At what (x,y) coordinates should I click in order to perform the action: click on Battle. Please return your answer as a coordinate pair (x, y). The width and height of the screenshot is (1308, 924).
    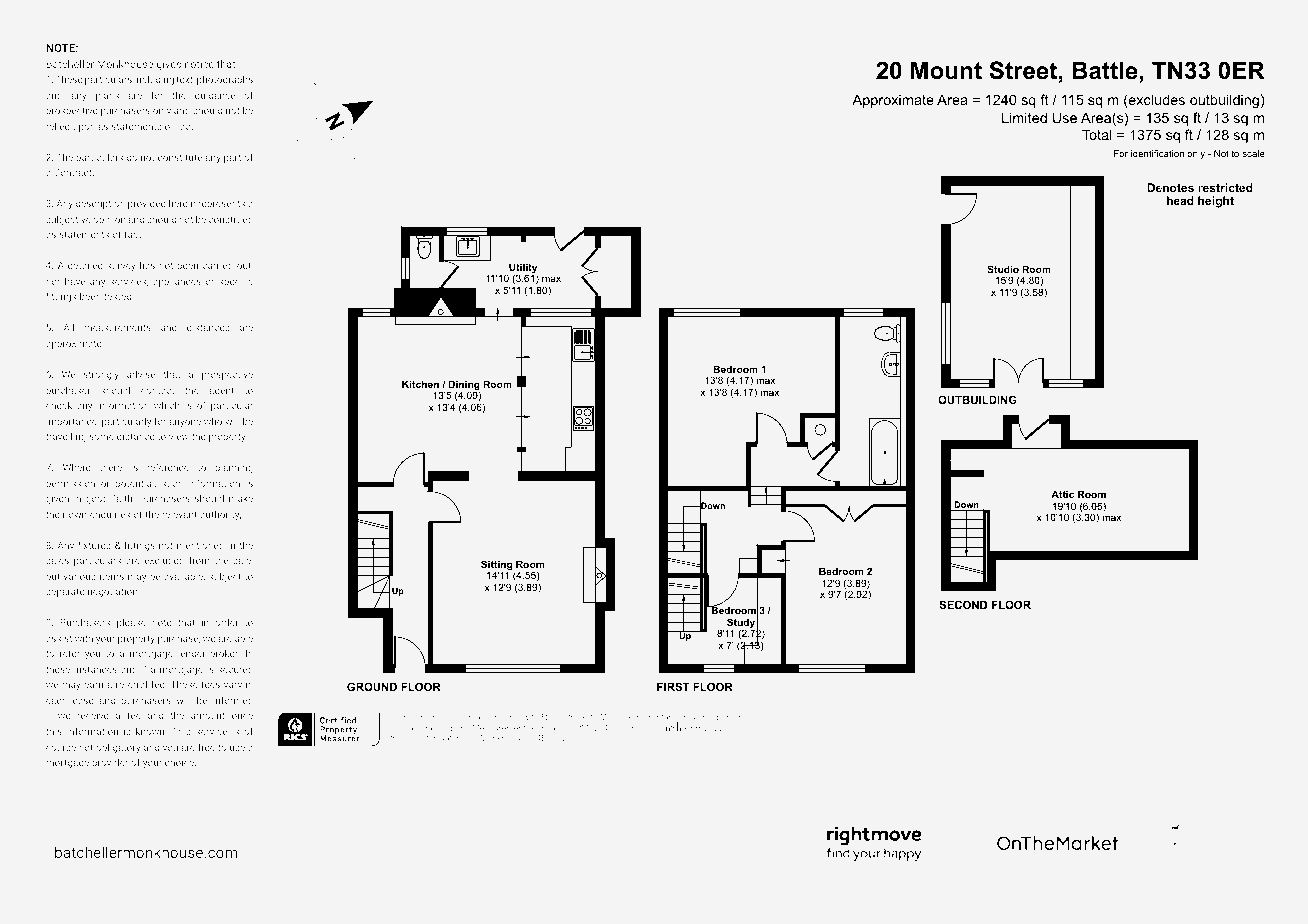
    Looking at the image, I should click on (1105, 70).
